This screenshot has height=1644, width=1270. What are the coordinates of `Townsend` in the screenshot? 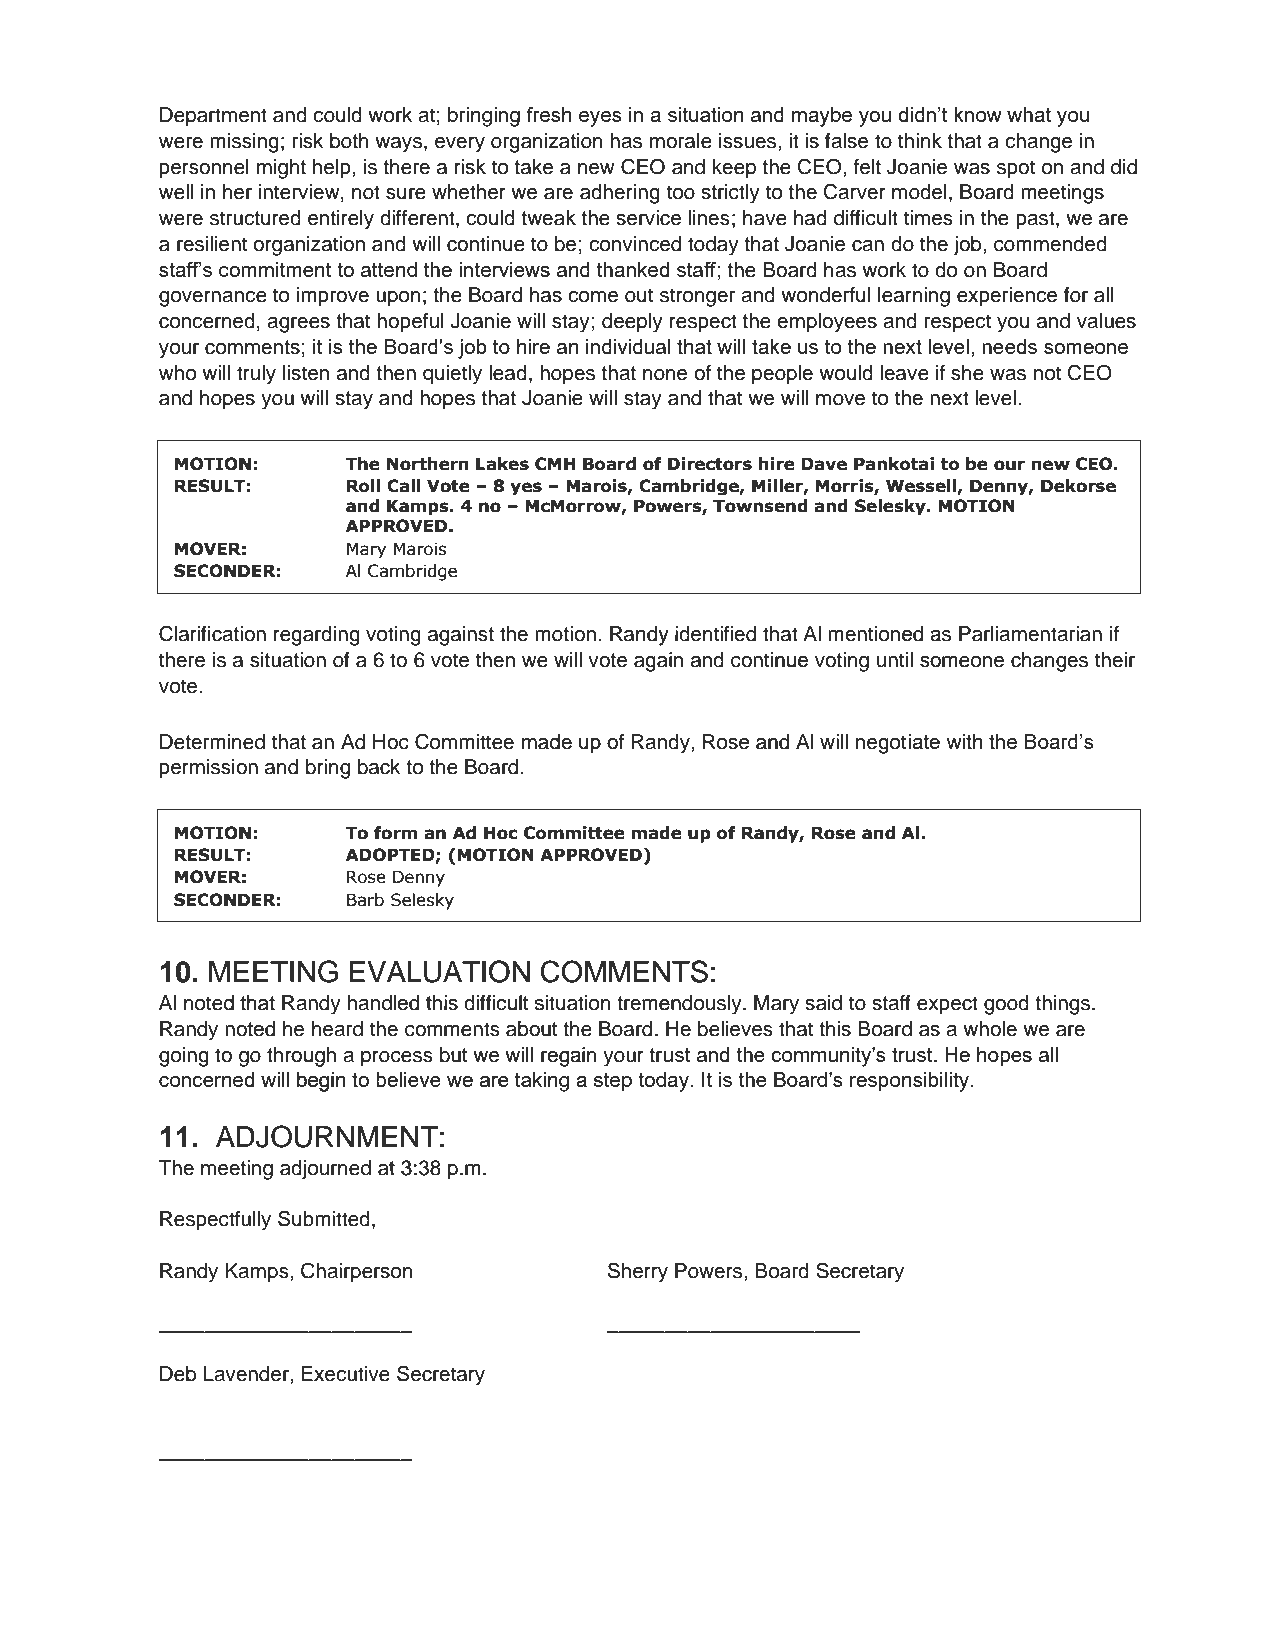 It's located at (760, 506).
